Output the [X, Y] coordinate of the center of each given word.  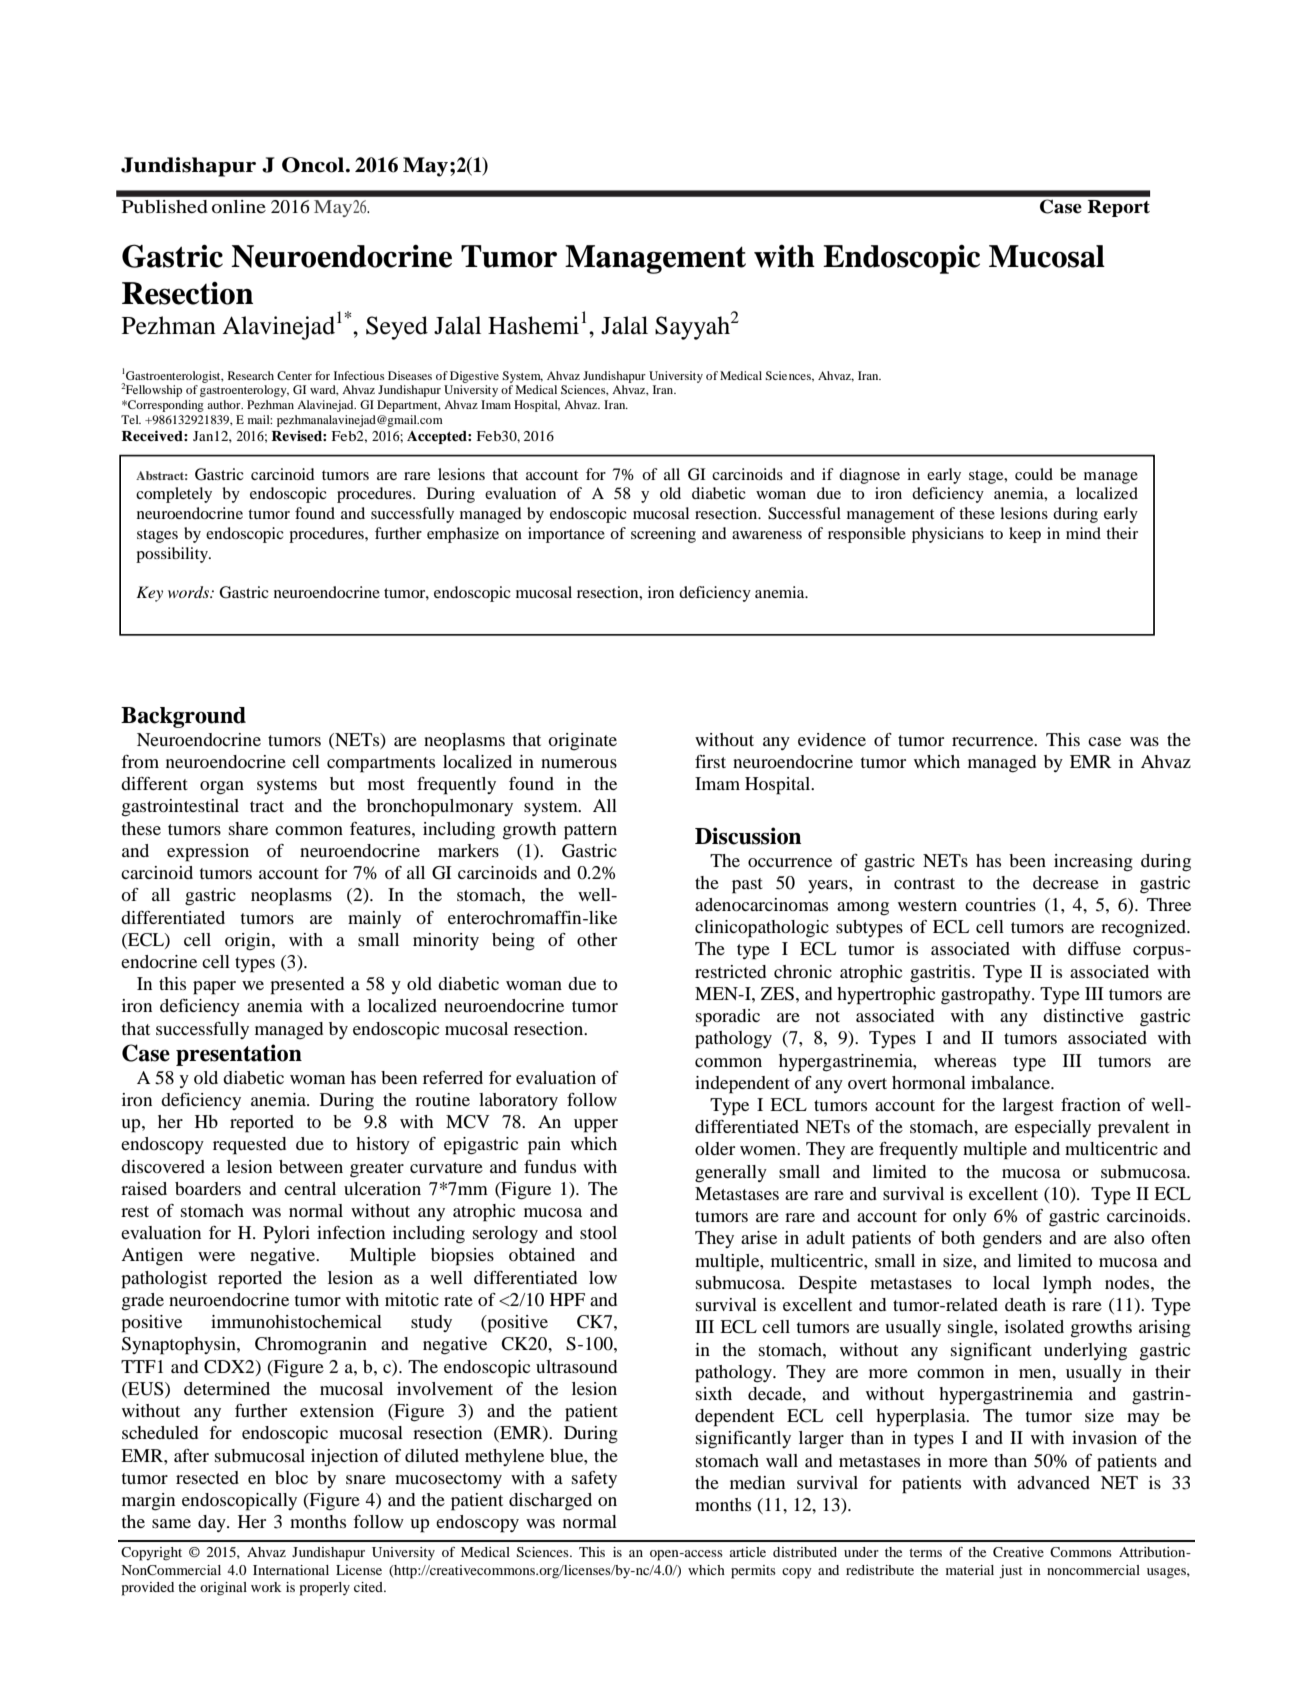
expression [208, 853]
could [1034, 474]
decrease [1066, 882]
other [597, 939]
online [239, 206]
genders [1012, 1240]
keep [1025, 535]
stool [598, 1232]
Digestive [474, 377]
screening [663, 535]
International [291, 1570]
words [190, 592]
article [747, 1552]
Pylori [286, 1234]
